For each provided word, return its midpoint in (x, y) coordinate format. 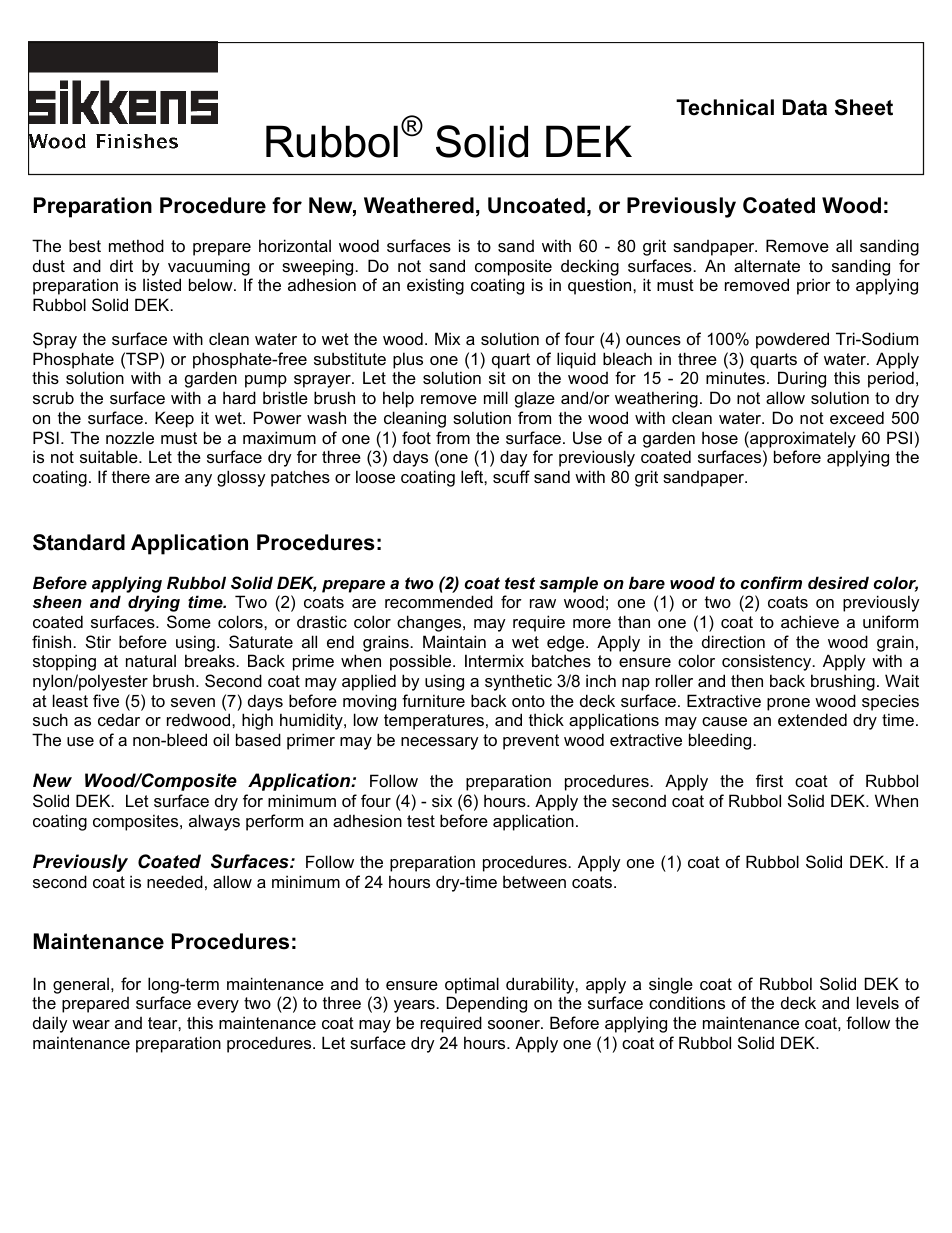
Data (805, 107)
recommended (439, 601)
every (218, 1006)
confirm (771, 582)
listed (162, 284)
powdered (792, 340)
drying (154, 603)
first (769, 780)
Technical (725, 107)
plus (408, 360)
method (136, 245)
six (442, 800)
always (214, 822)
